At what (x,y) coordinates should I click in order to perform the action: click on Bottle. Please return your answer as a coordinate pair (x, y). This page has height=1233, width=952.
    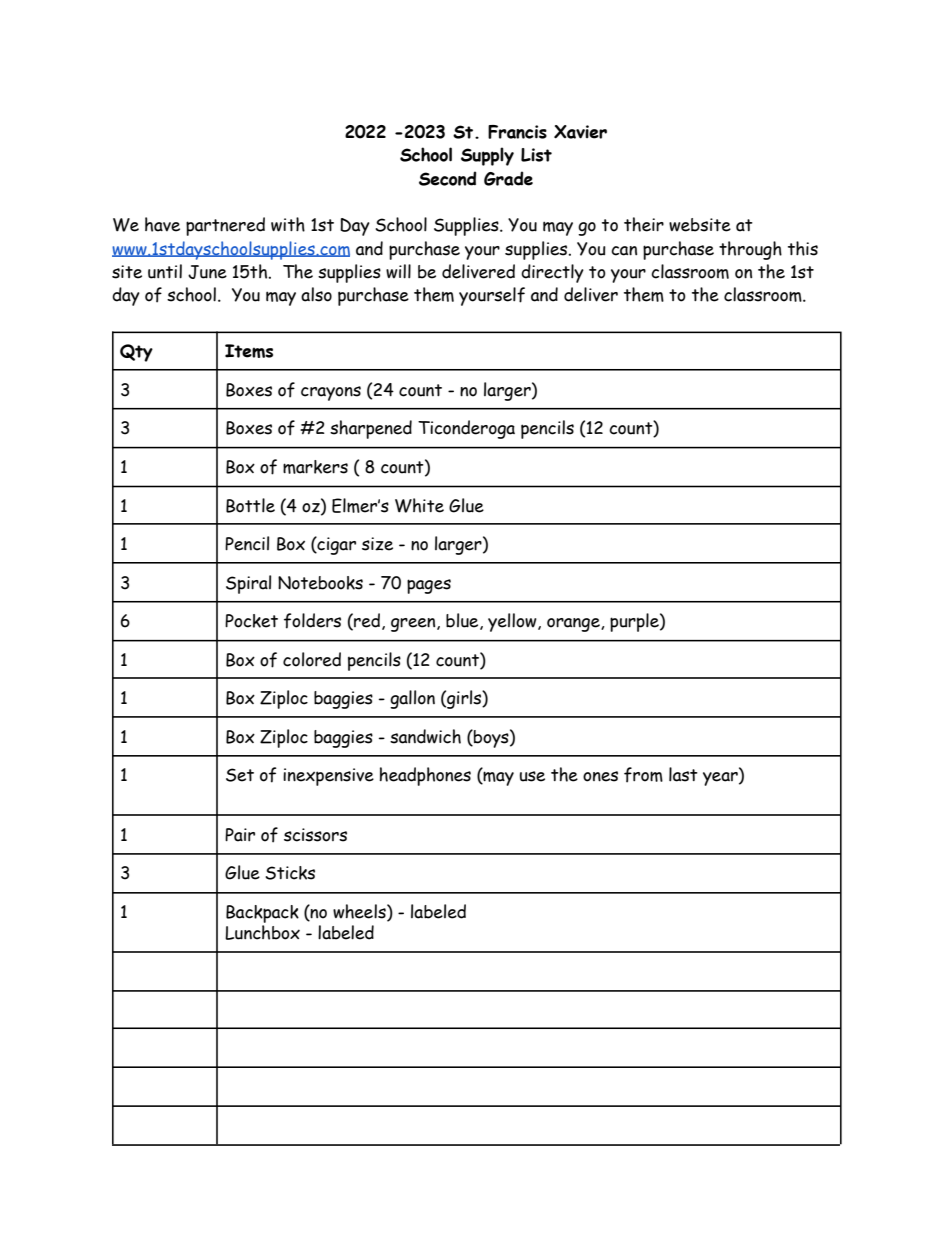
    Looking at the image, I should click on (250, 505).
